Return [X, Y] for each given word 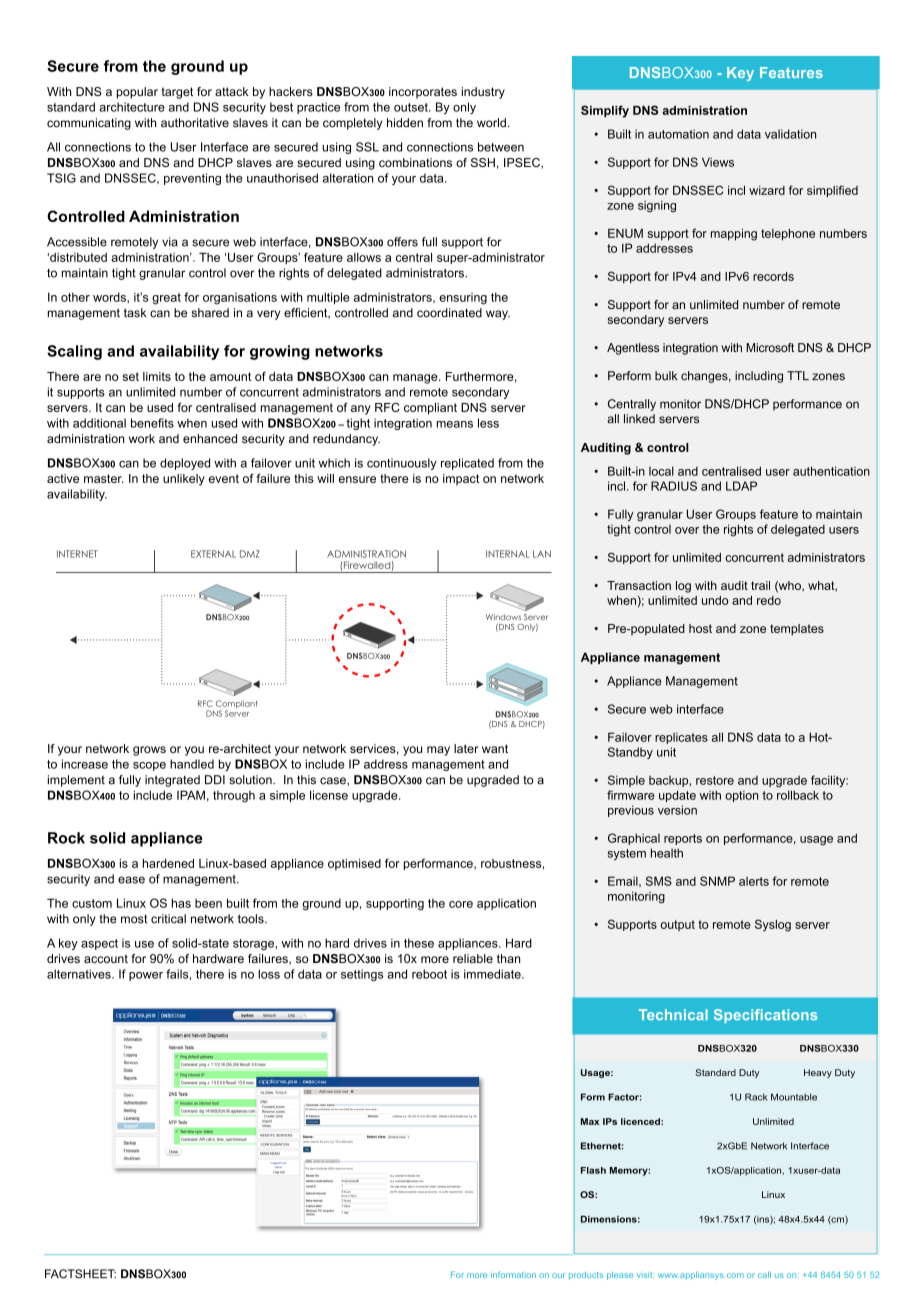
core [461, 904]
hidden [405, 123]
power [146, 976]
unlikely [184, 480]
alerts [754, 881]
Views [718, 162]
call [764, 1275]
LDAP [741, 486]
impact [461, 480]
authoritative [195, 123]
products [586, 1276]
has [181, 903]
